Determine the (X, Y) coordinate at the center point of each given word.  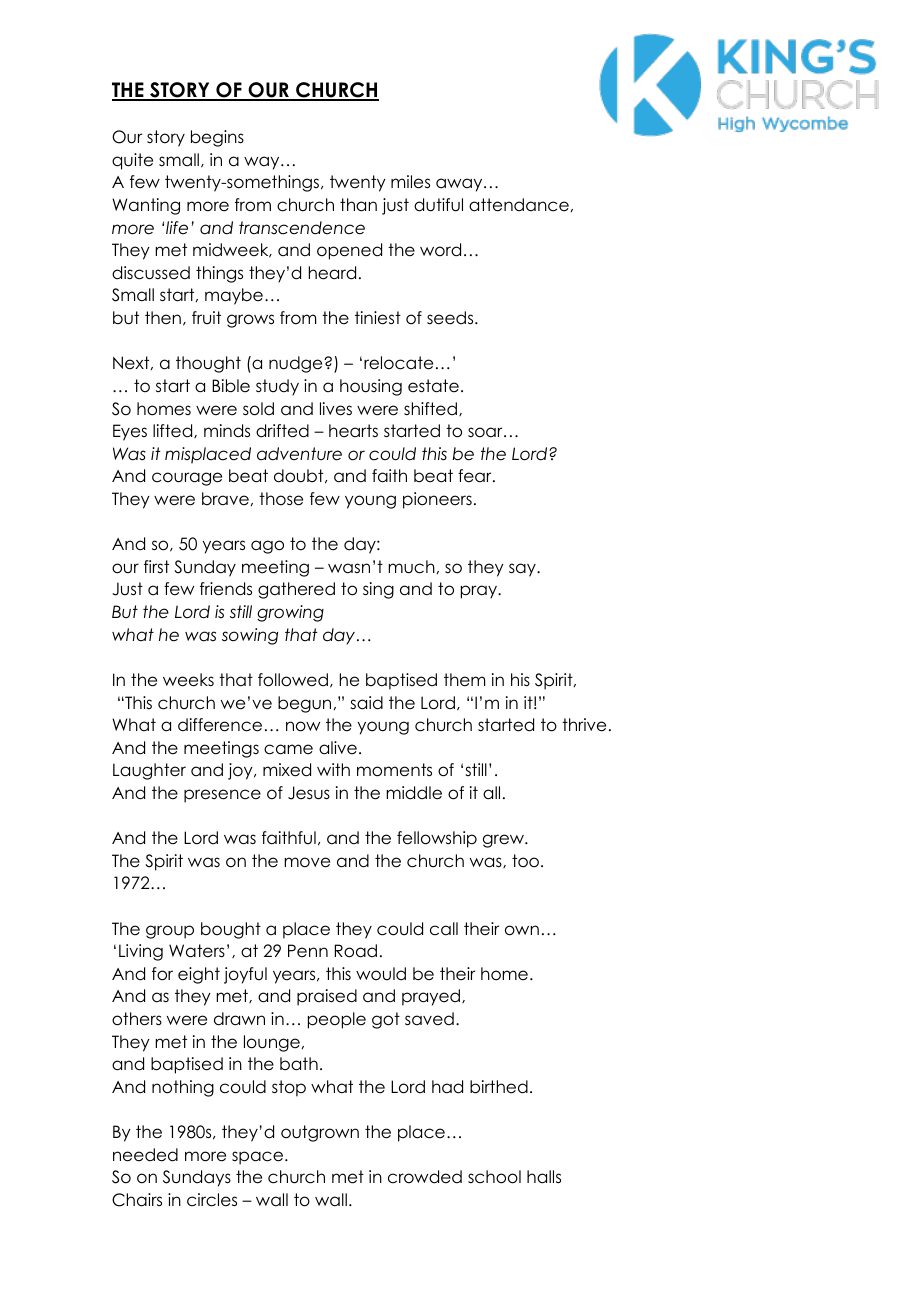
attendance (519, 205)
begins (217, 138)
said (366, 703)
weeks (188, 680)
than (358, 205)
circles (212, 1200)
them (464, 680)
